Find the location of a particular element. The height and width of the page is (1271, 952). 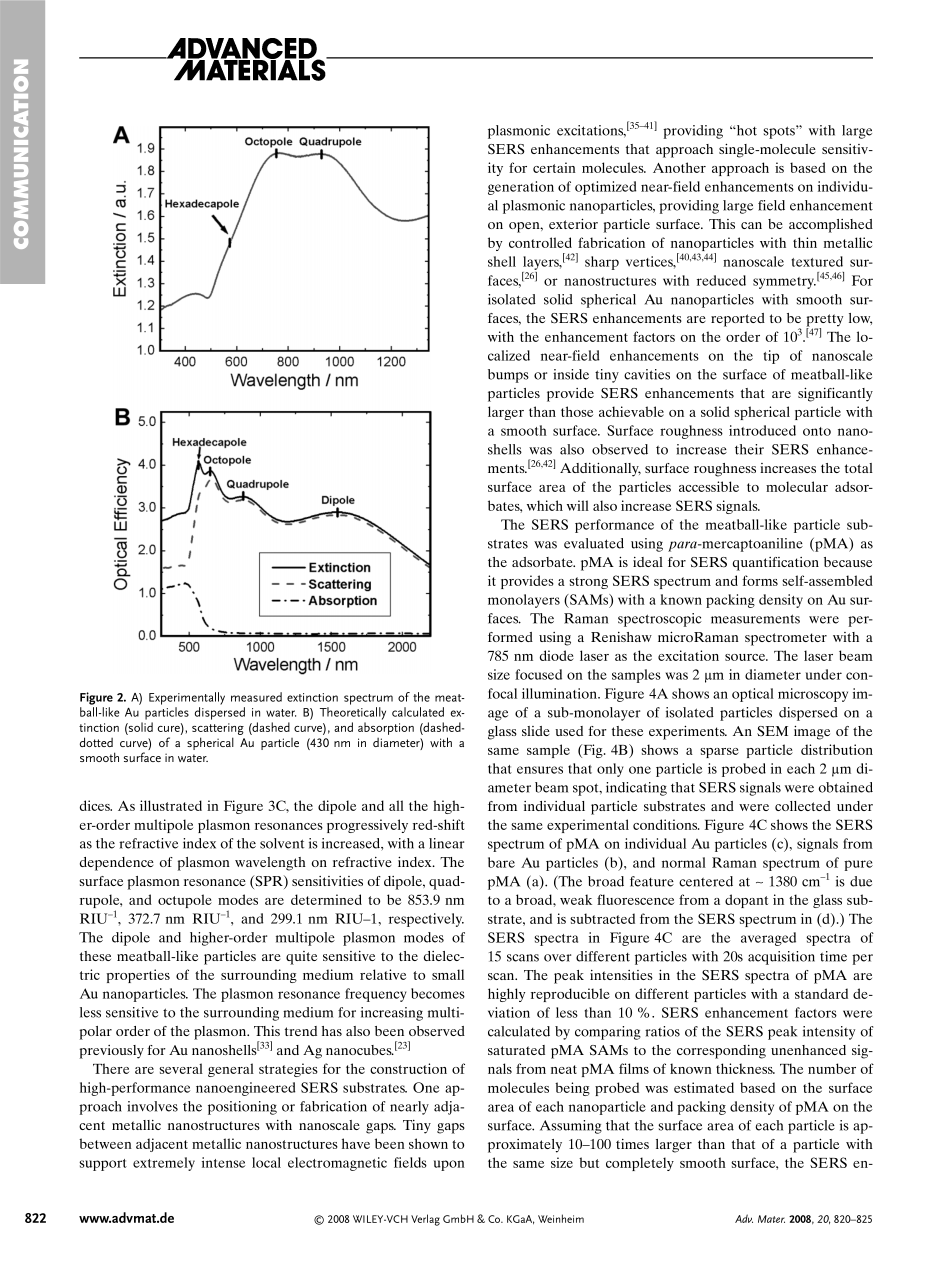

their is located at coordinates (749, 449).
